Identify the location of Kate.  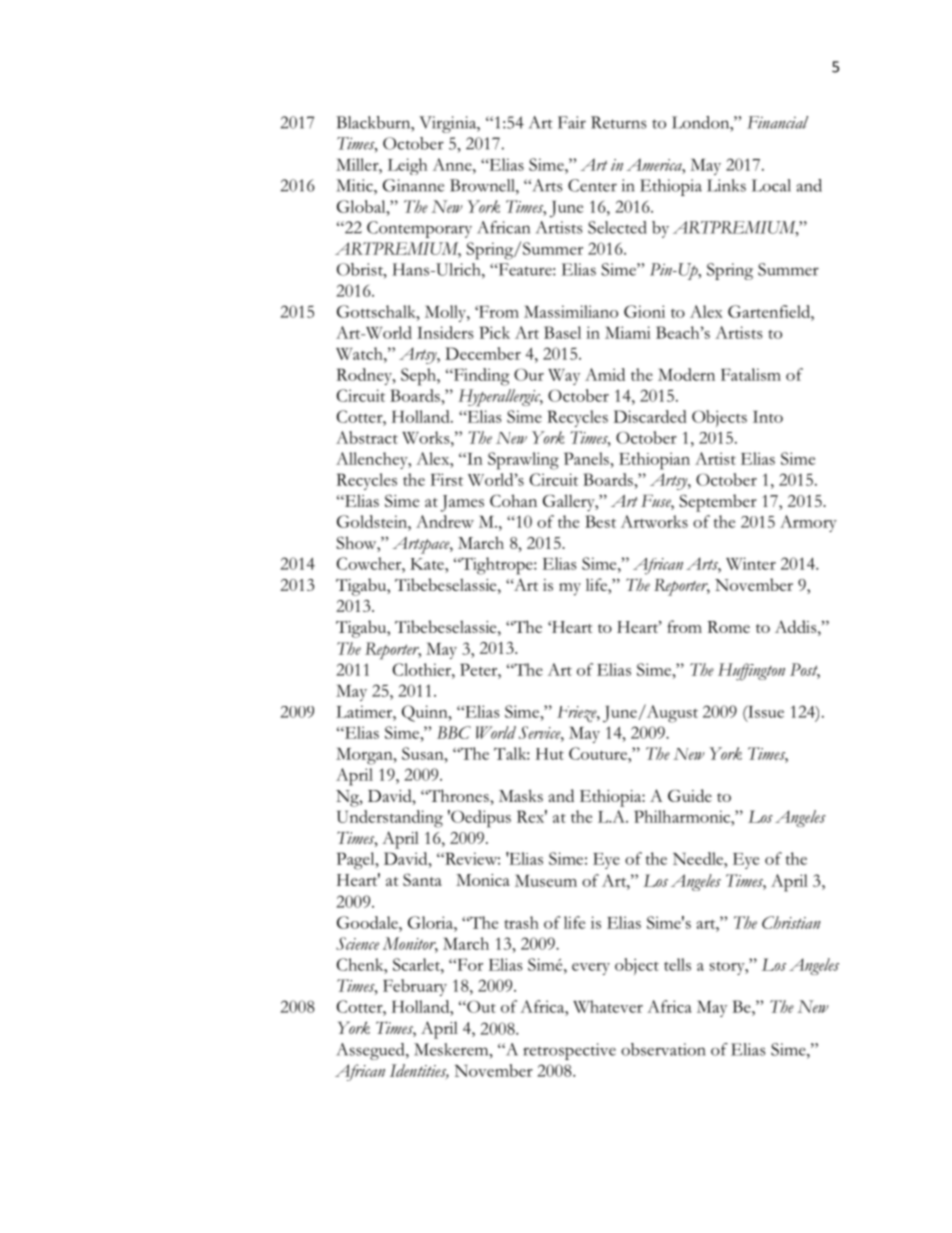
(428, 564).
